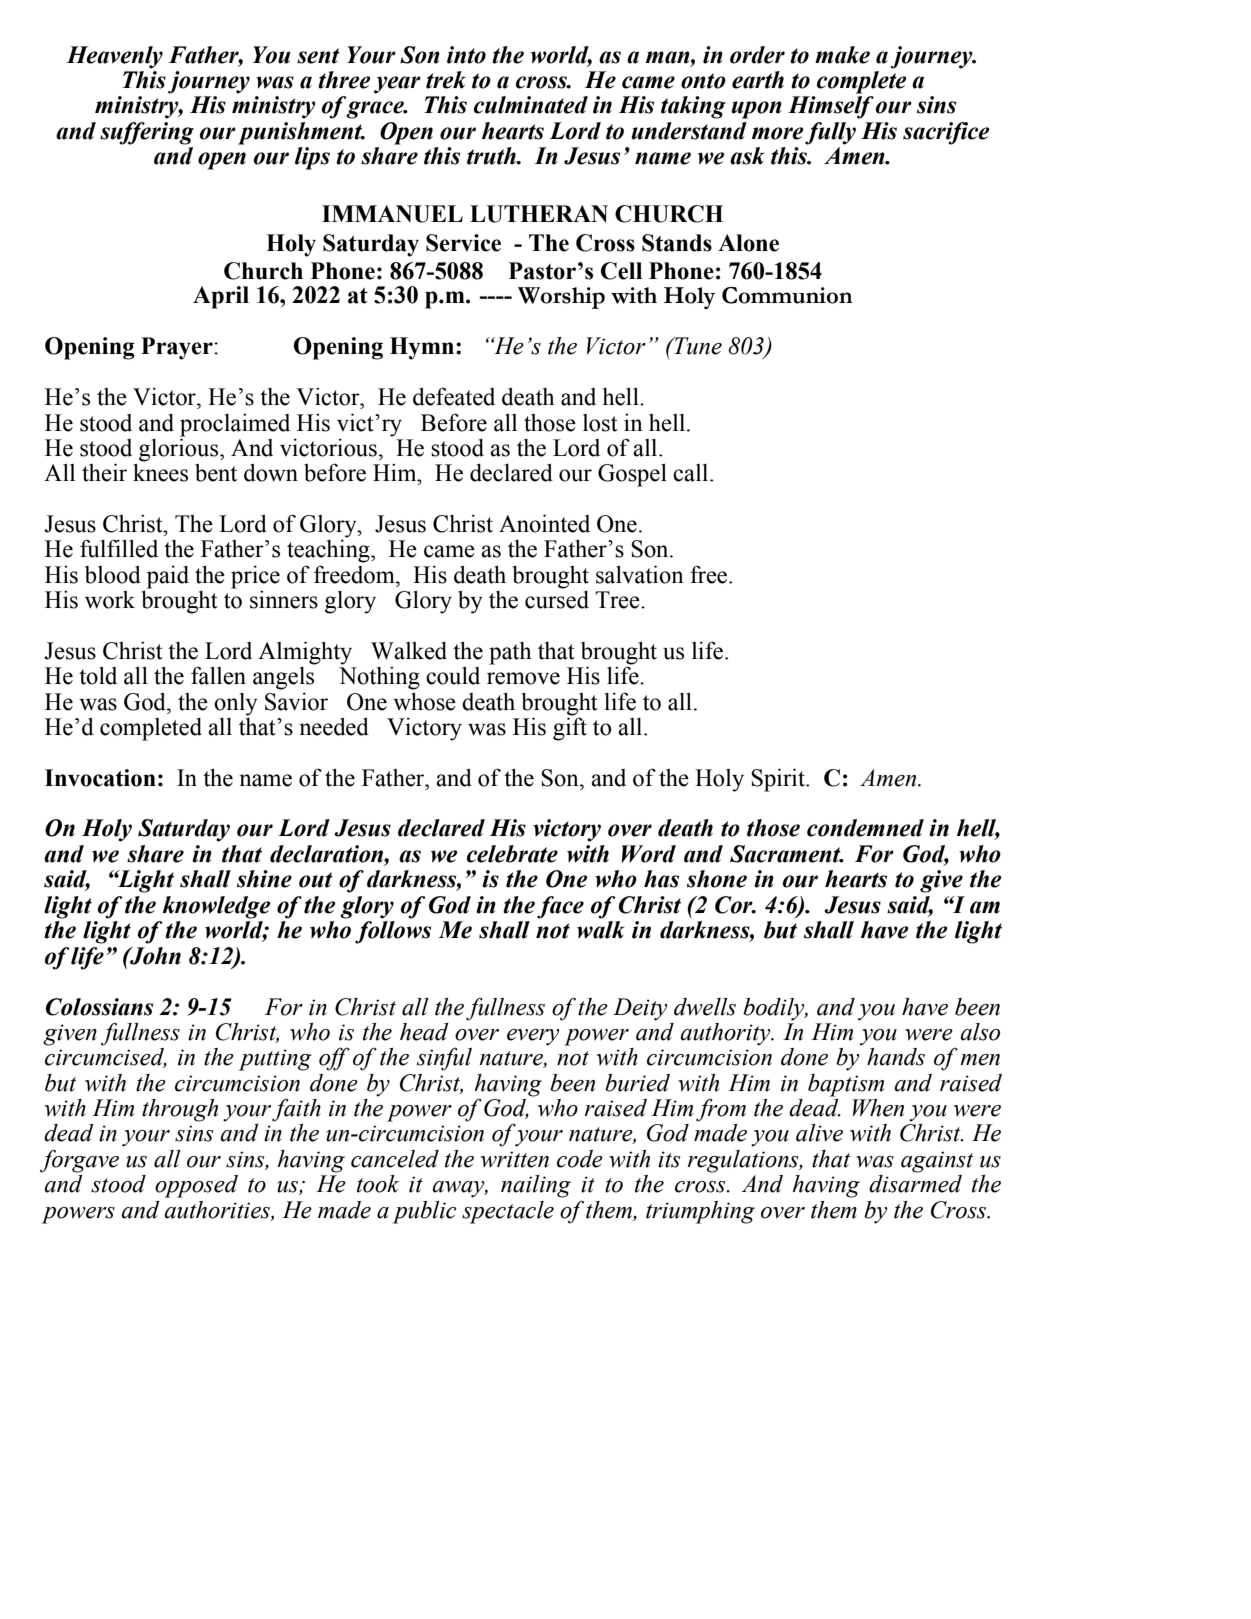 The image size is (1251, 1619). I want to click on nailing, so click(536, 1186).
